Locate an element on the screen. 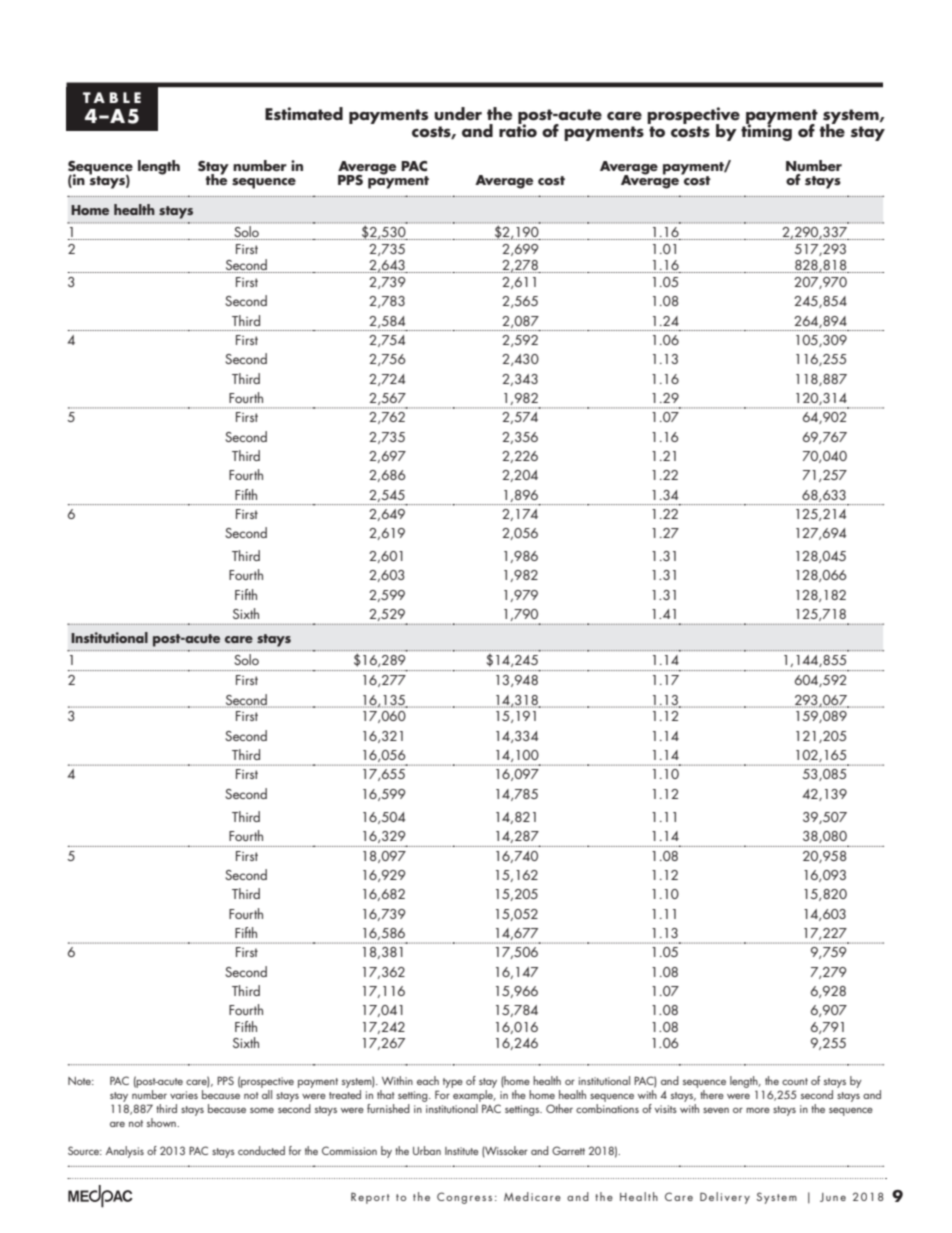 Image resolution: width=952 pixels, height=1233 pixels. Note is located at coordinates (80, 1081).
